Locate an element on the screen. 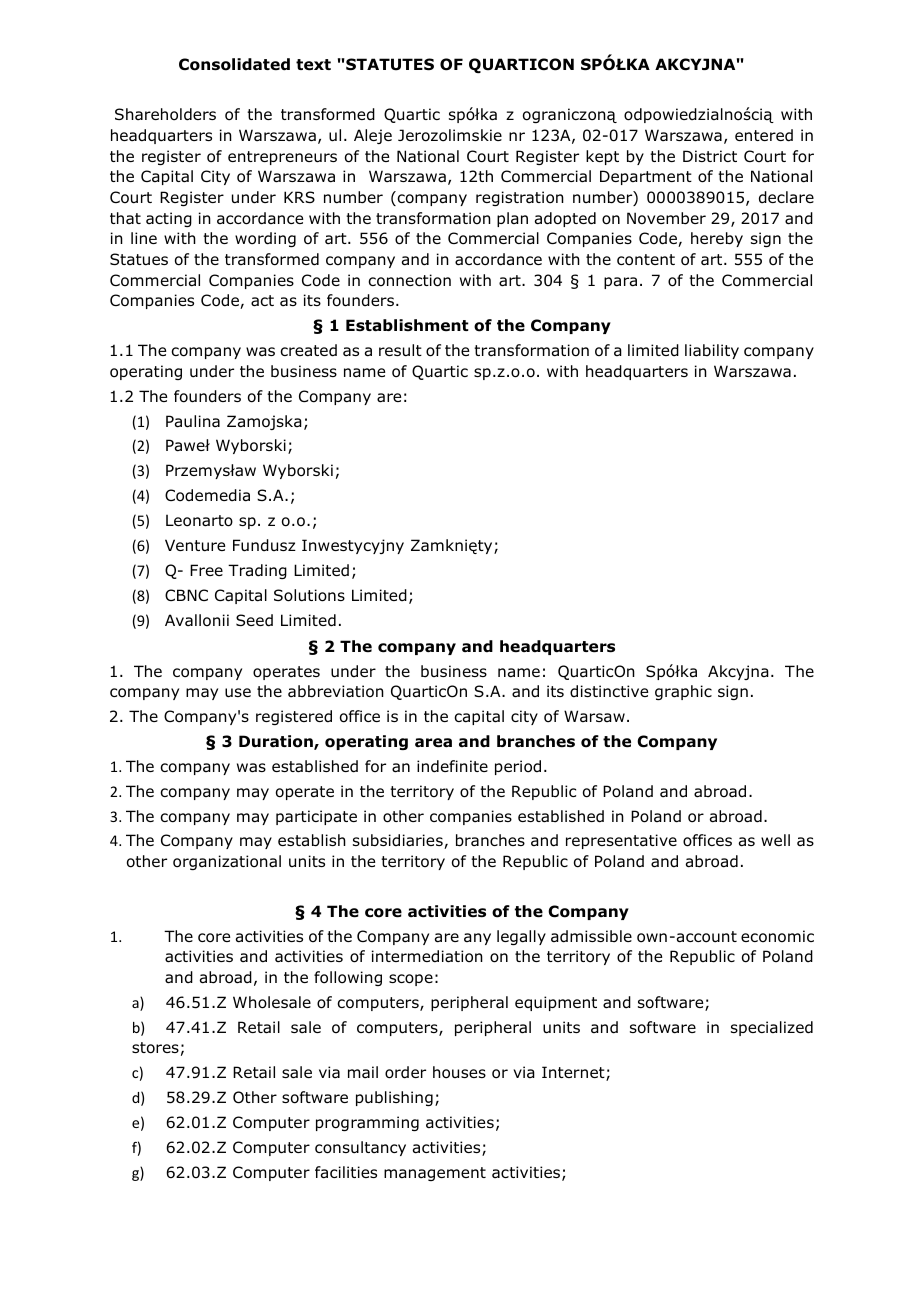 The width and height of the screenshot is (924, 1308). abbreviation is located at coordinates (336, 691).
